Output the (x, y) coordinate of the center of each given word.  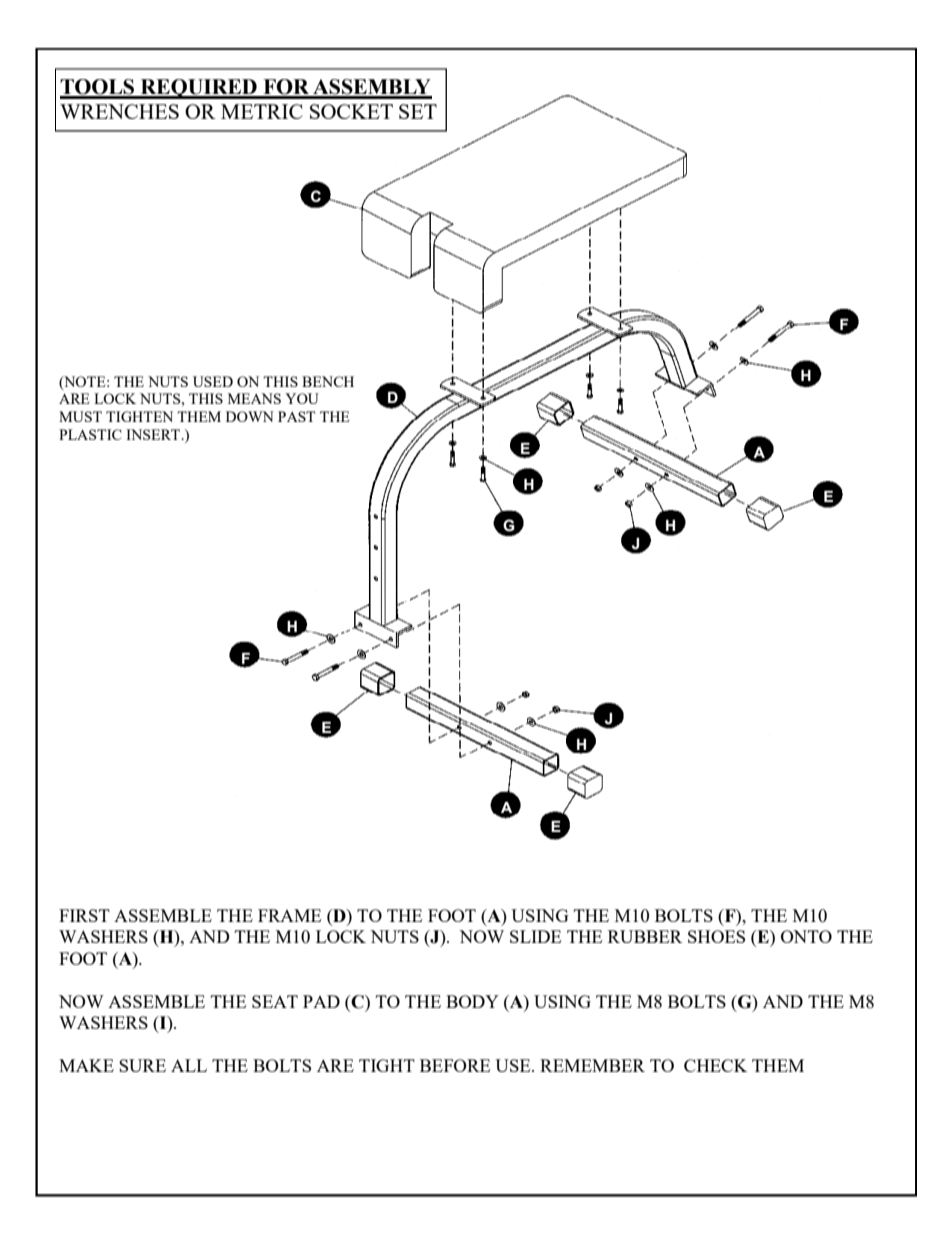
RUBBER (645, 936)
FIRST (84, 915)
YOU (302, 398)
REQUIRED (198, 89)
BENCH (328, 381)
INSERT (154, 434)
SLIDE (535, 936)
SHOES (716, 936)
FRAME (289, 915)
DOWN (250, 416)
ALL (189, 1065)
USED (213, 381)
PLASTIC (90, 434)
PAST (296, 416)
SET (418, 111)
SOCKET (351, 111)
